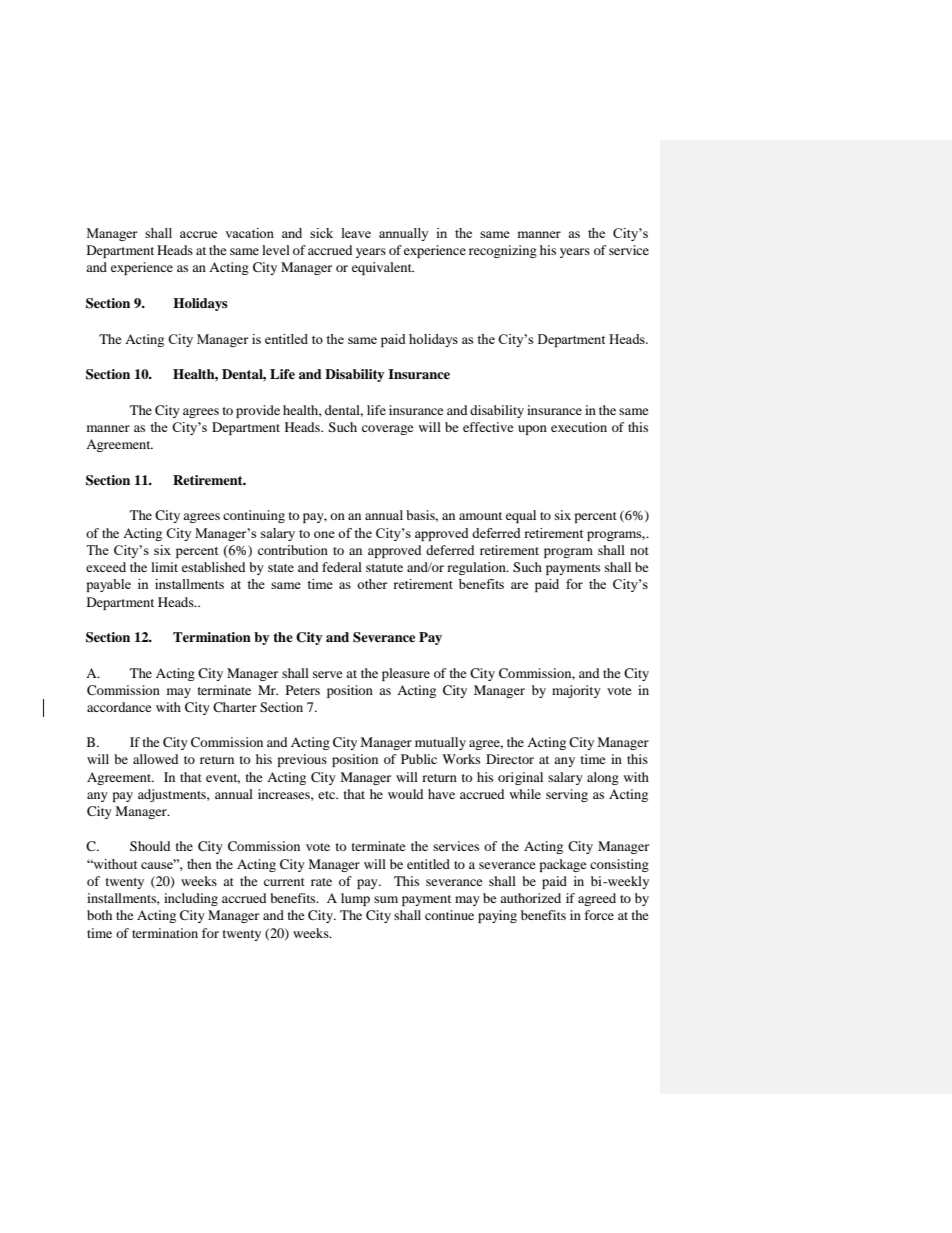  I want to click on limit, so click(164, 567).
